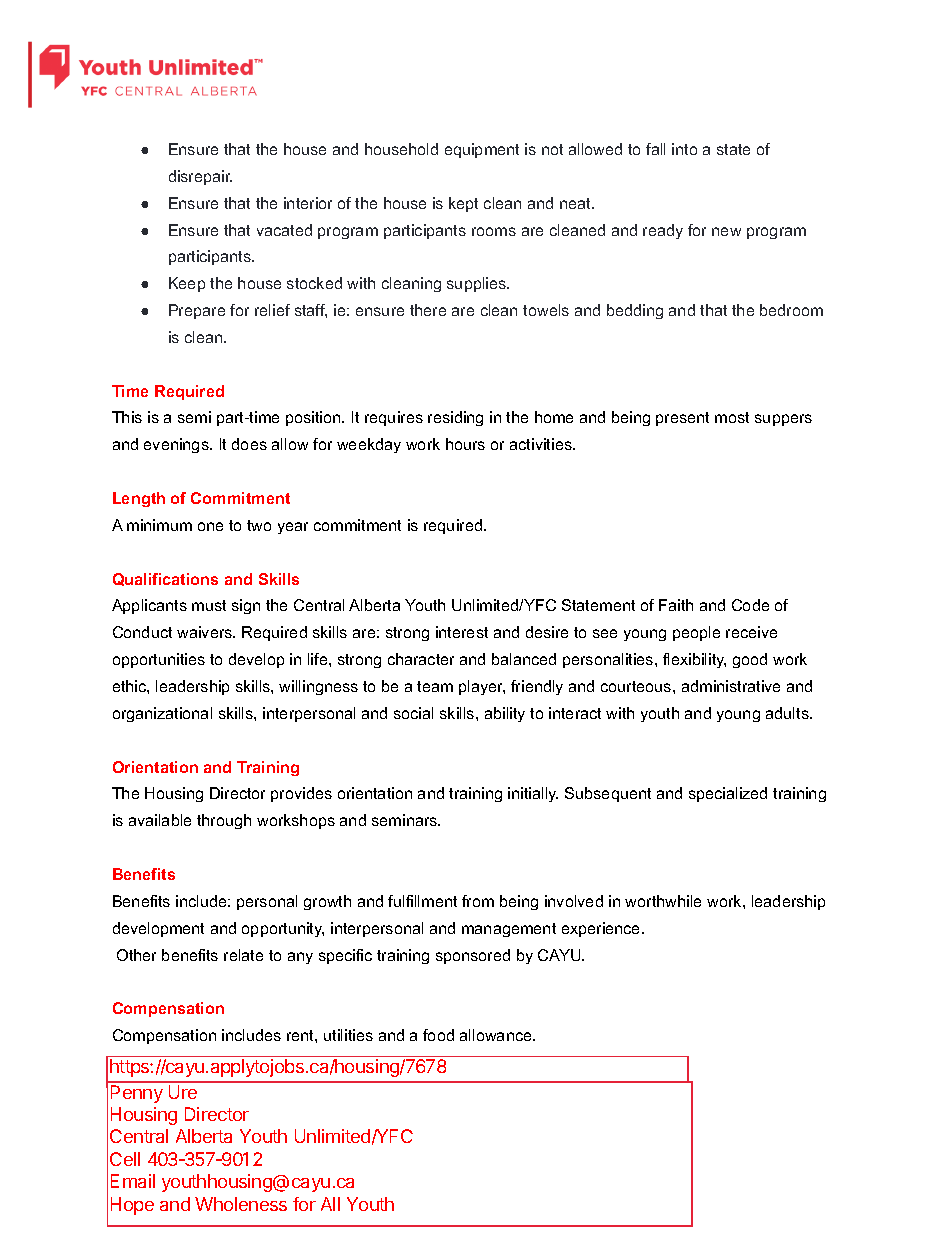 The height and width of the document is (1233, 952). What do you see at coordinates (462, 632) in the document?
I see `interest` at bounding box center [462, 632].
